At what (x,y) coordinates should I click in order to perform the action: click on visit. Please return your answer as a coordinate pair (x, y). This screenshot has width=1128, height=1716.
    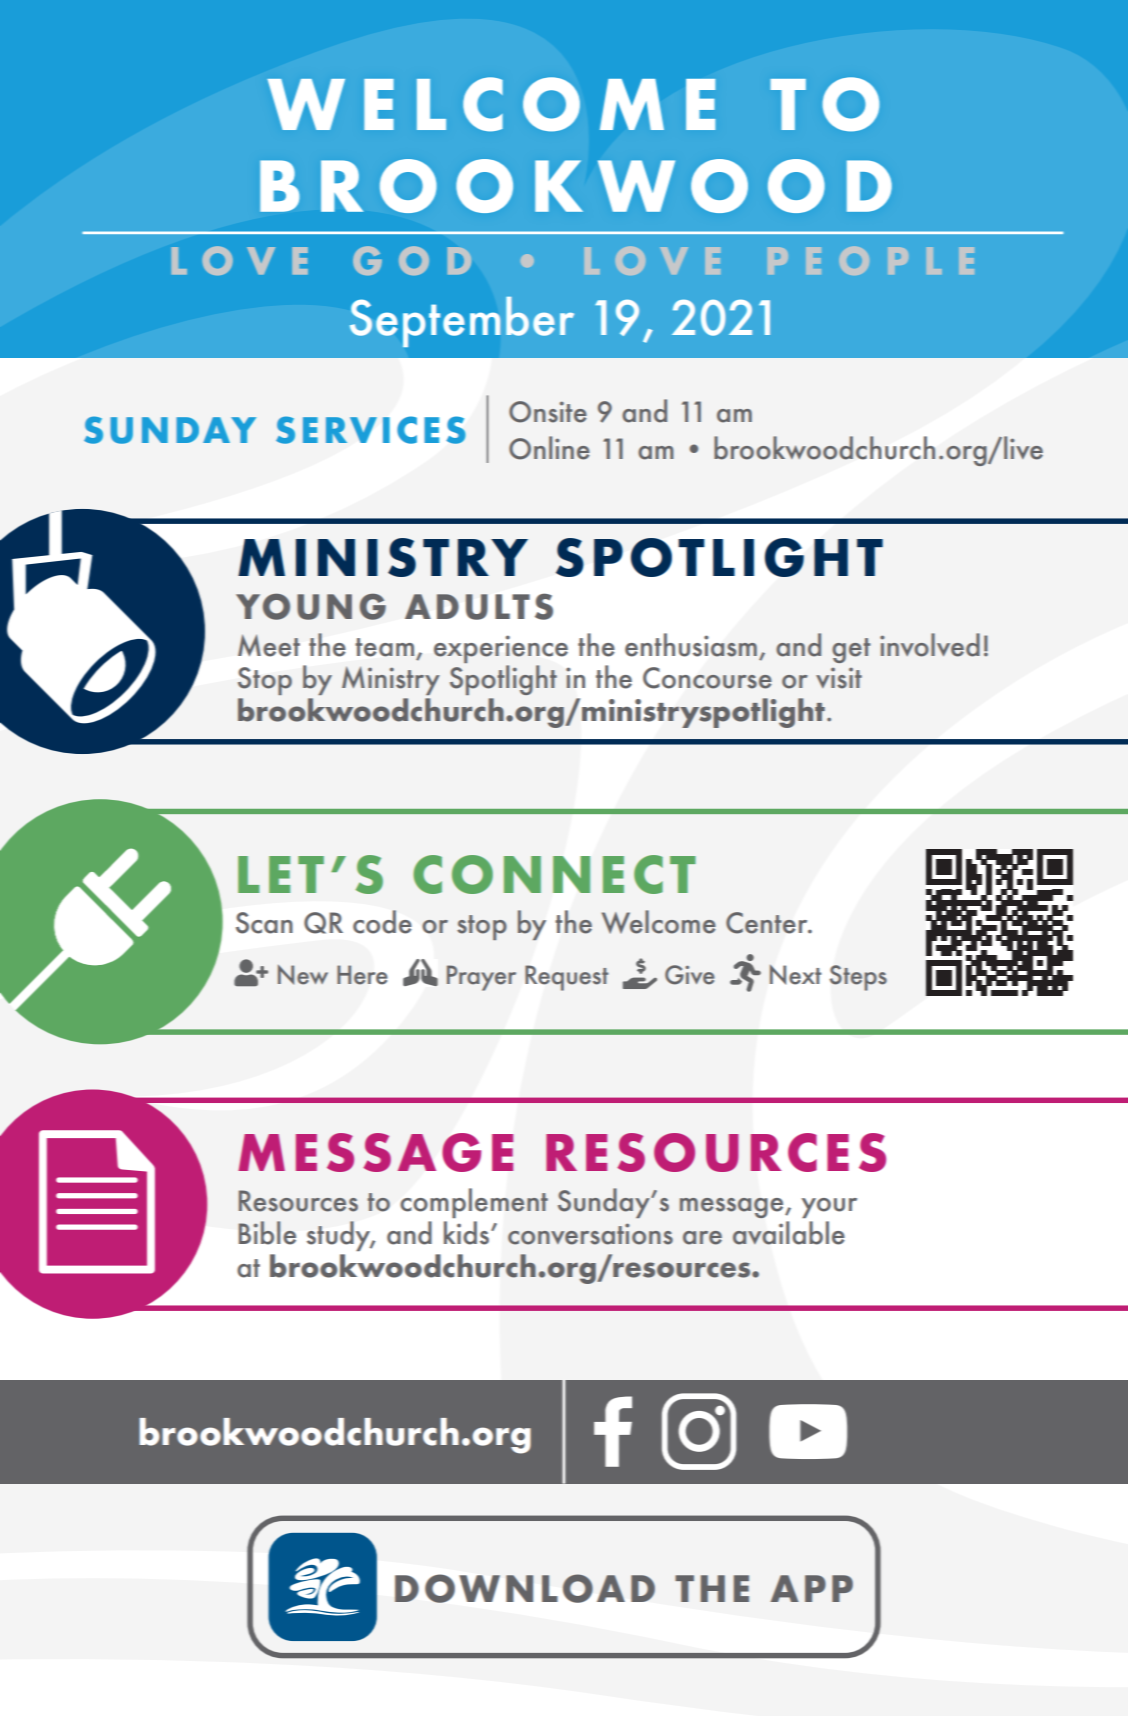
    Looking at the image, I should click on (839, 678).
